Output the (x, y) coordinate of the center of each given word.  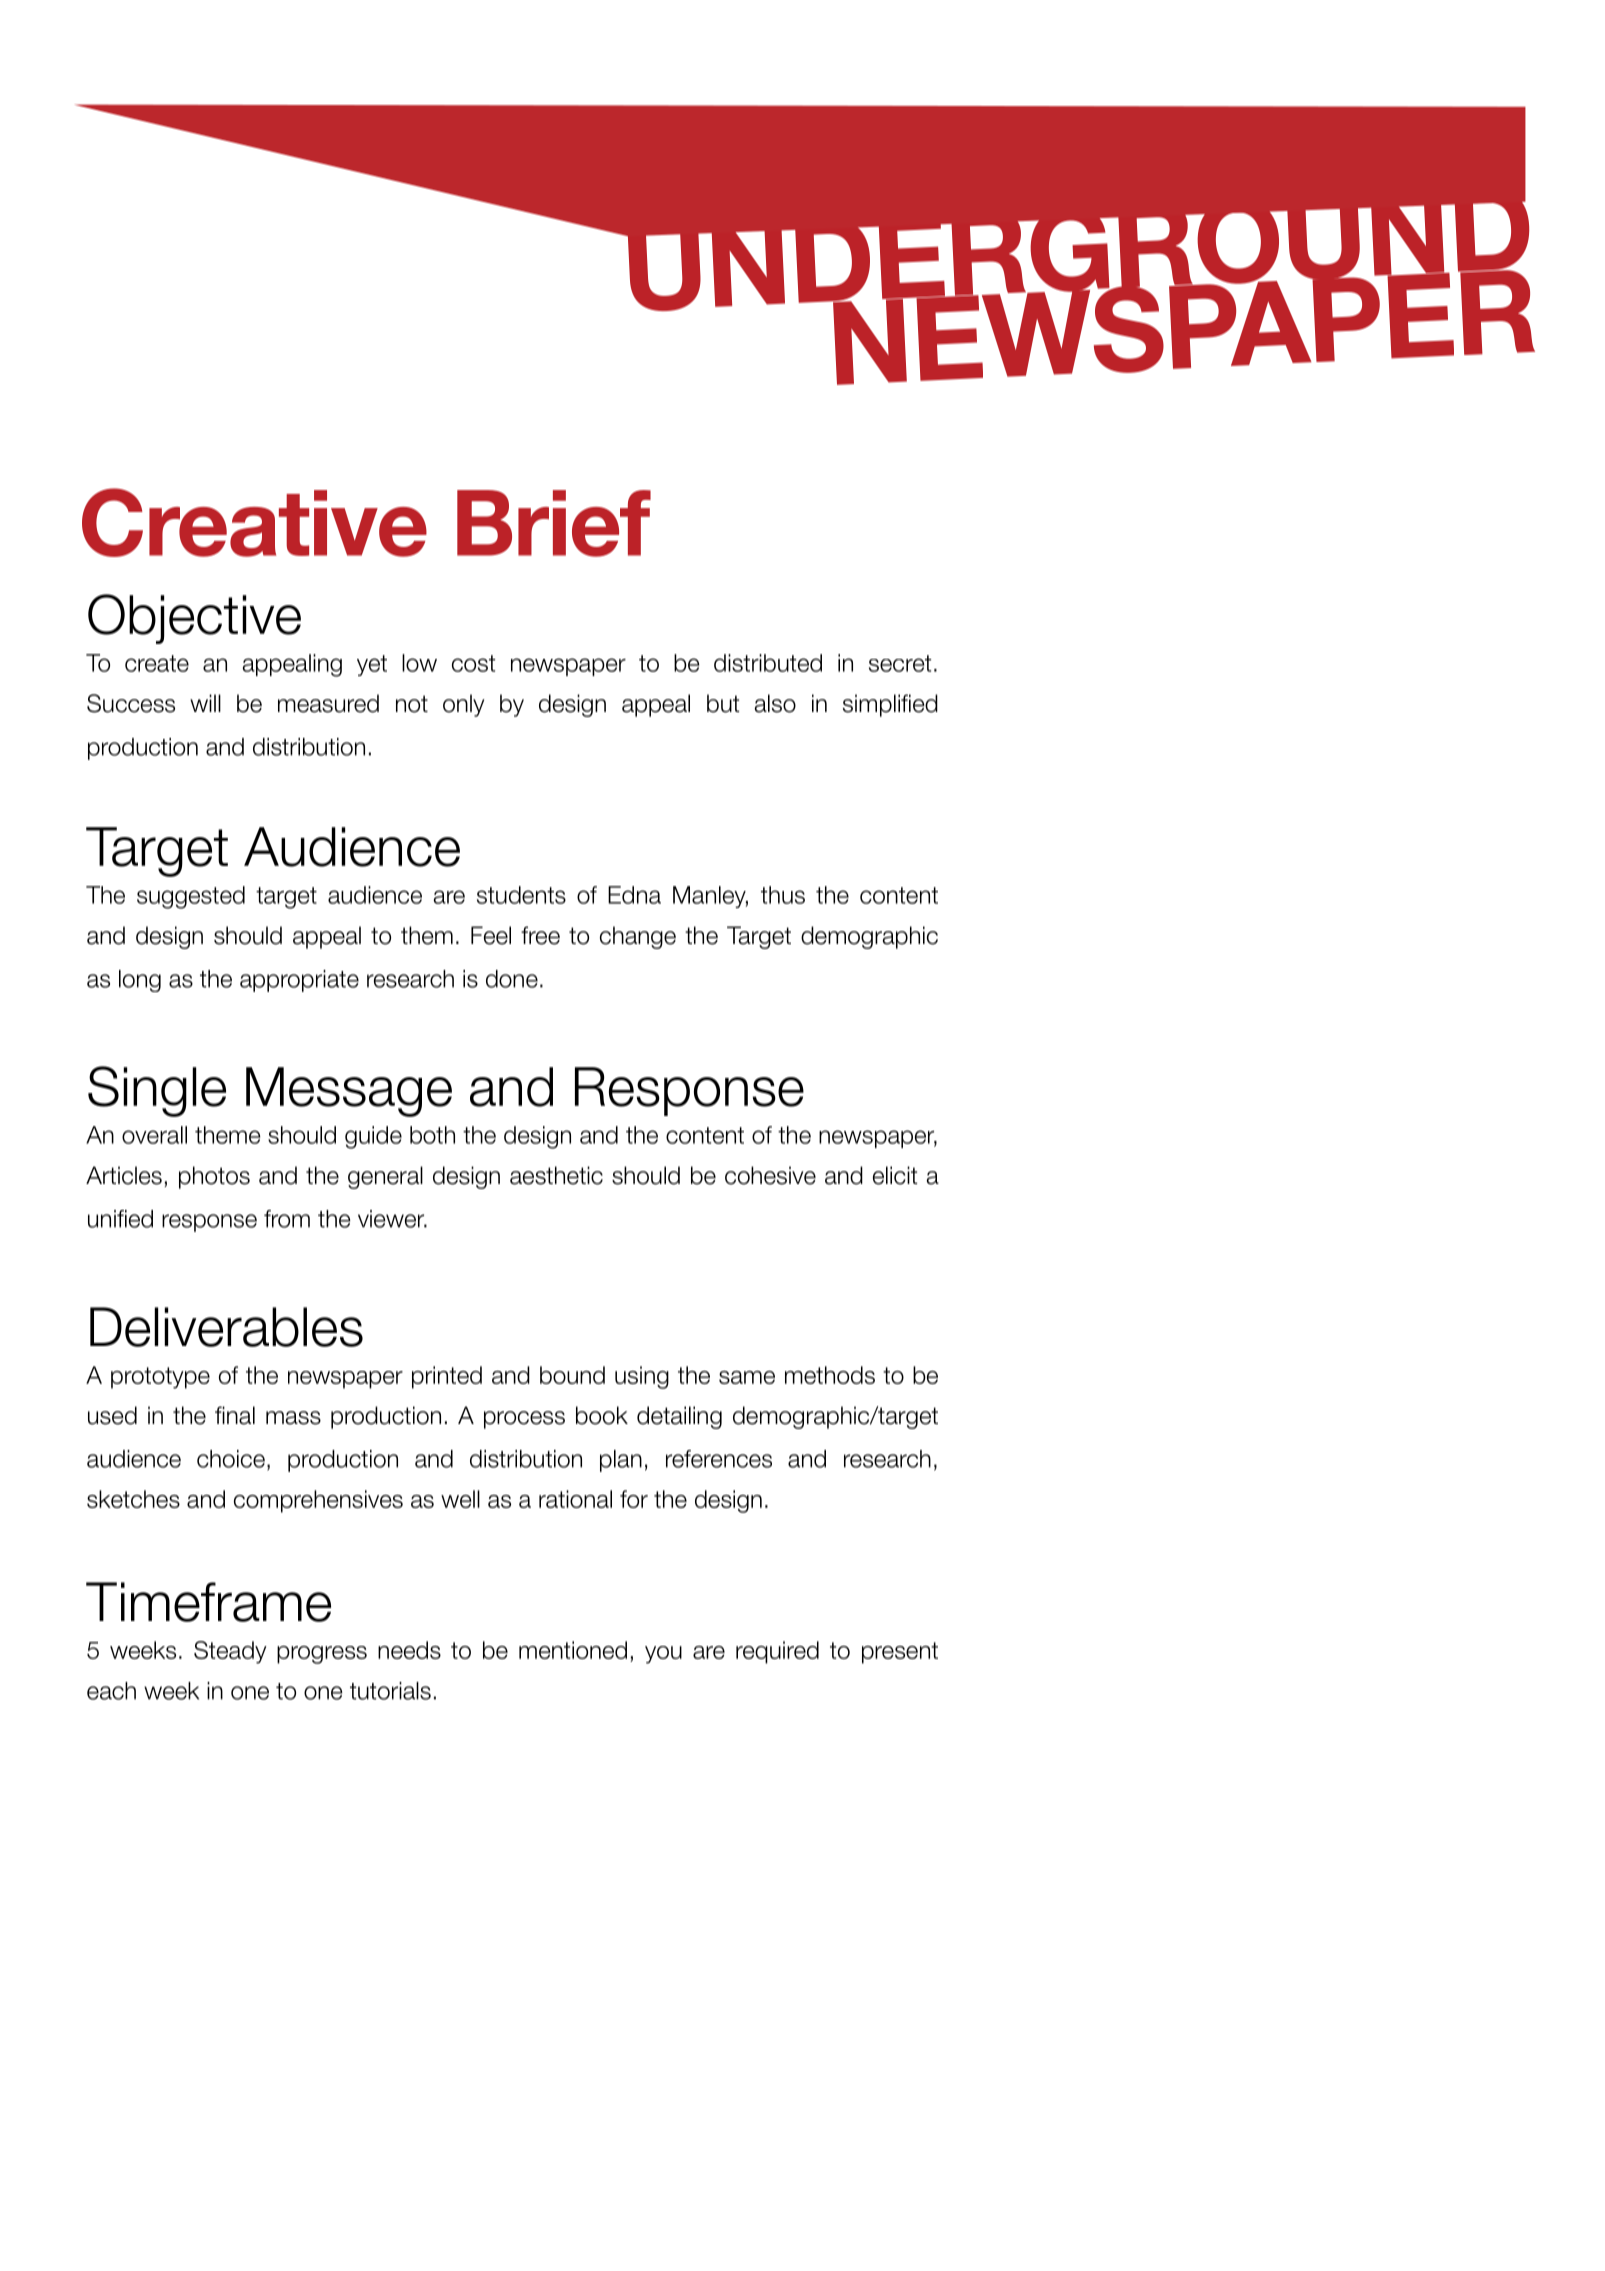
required (777, 1652)
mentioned (573, 1650)
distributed (768, 663)
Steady (230, 1652)
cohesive (770, 1175)
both (432, 1135)
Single (157, 1091)
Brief (554, 523)
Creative (254, 522)
